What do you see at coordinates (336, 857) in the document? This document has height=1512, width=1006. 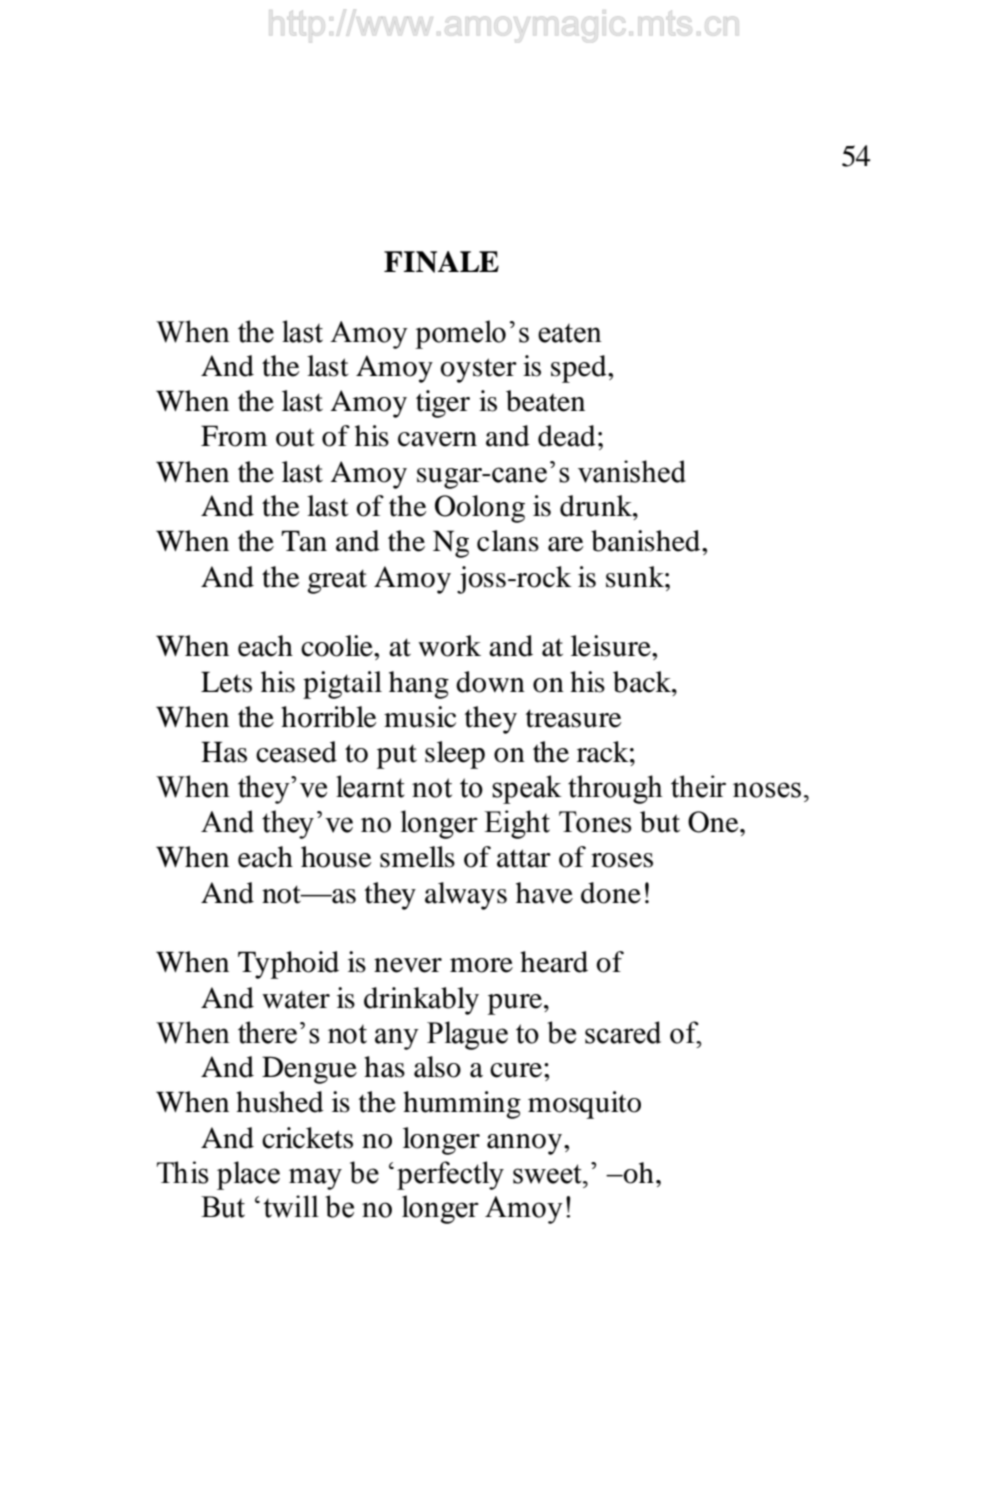 I see `house` at bounding box center [336, 857].
